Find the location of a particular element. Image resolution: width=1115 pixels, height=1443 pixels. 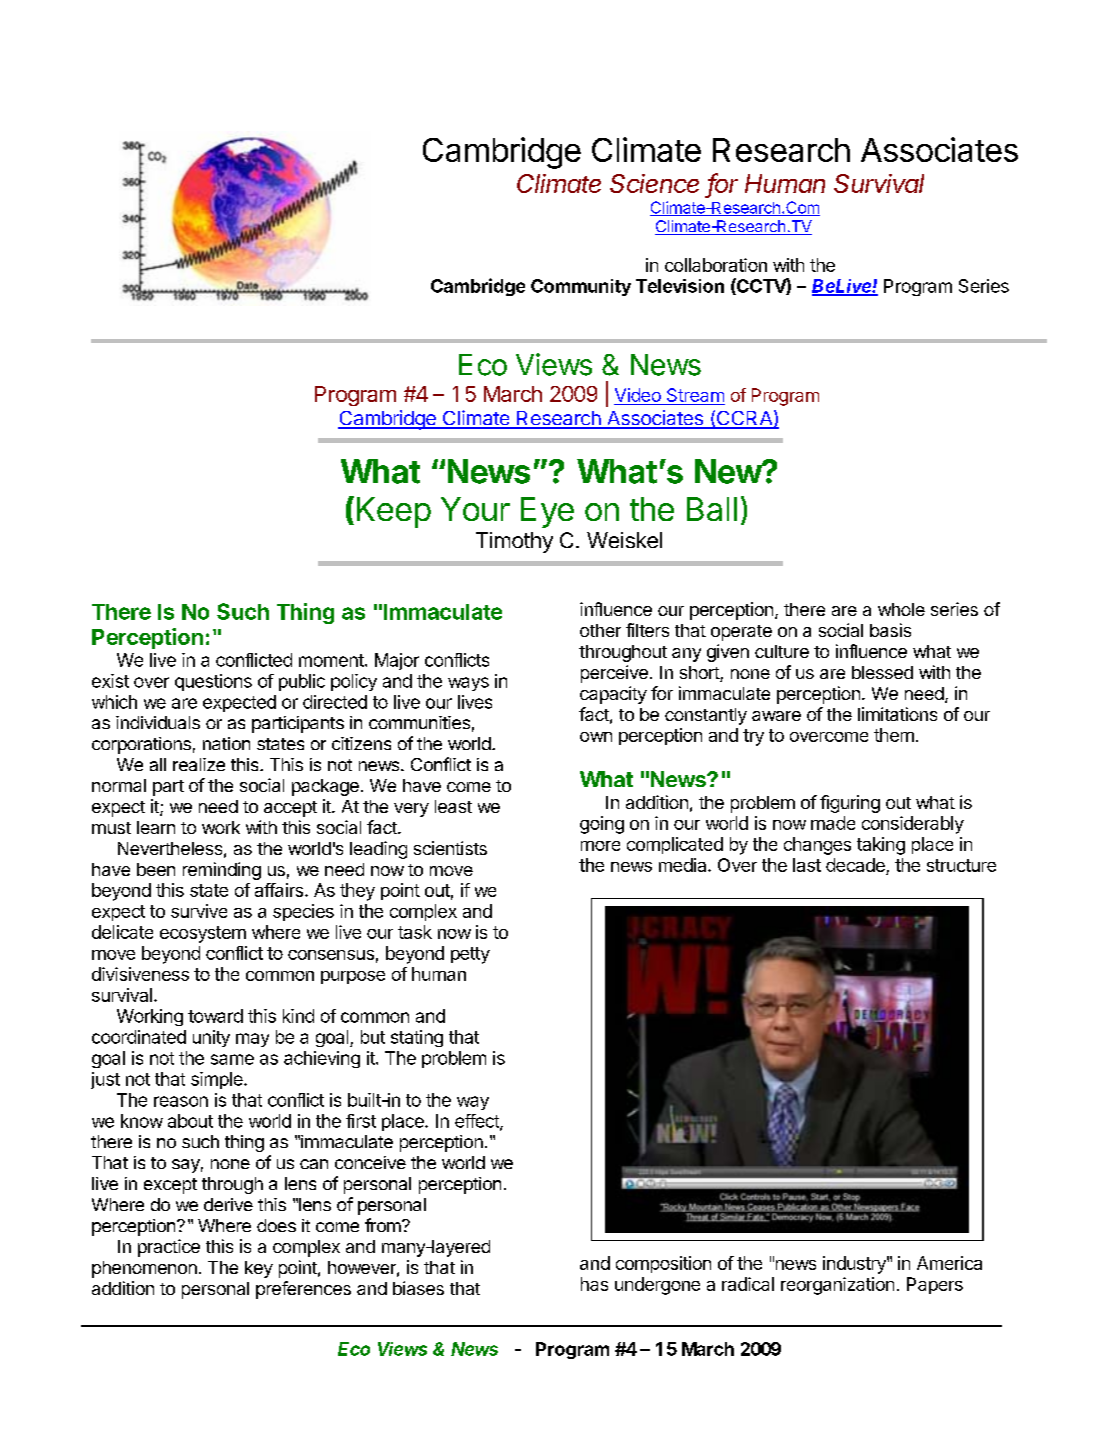

collaboration is located at coordinates (716, 265).
